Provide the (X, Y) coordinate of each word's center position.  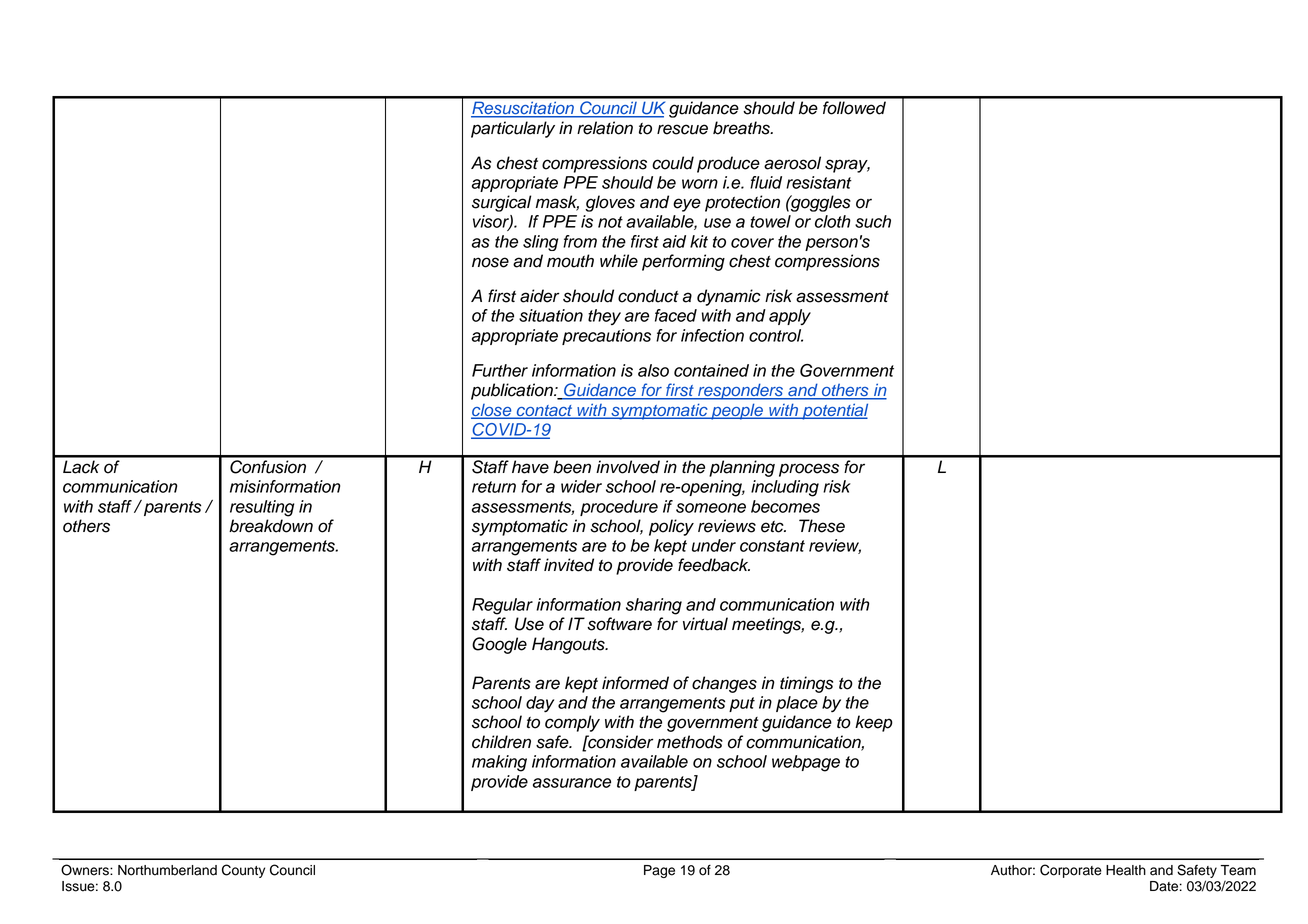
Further (500, 370)
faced (676, 315)
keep (874, 723)
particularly (513, 129)
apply (790, 317)
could (673, 163)
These (822, 526)
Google (499, 645)
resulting (262, 508)
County (243, 871)
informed (635, 683)
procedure (619, 508)
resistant (819, 182)
